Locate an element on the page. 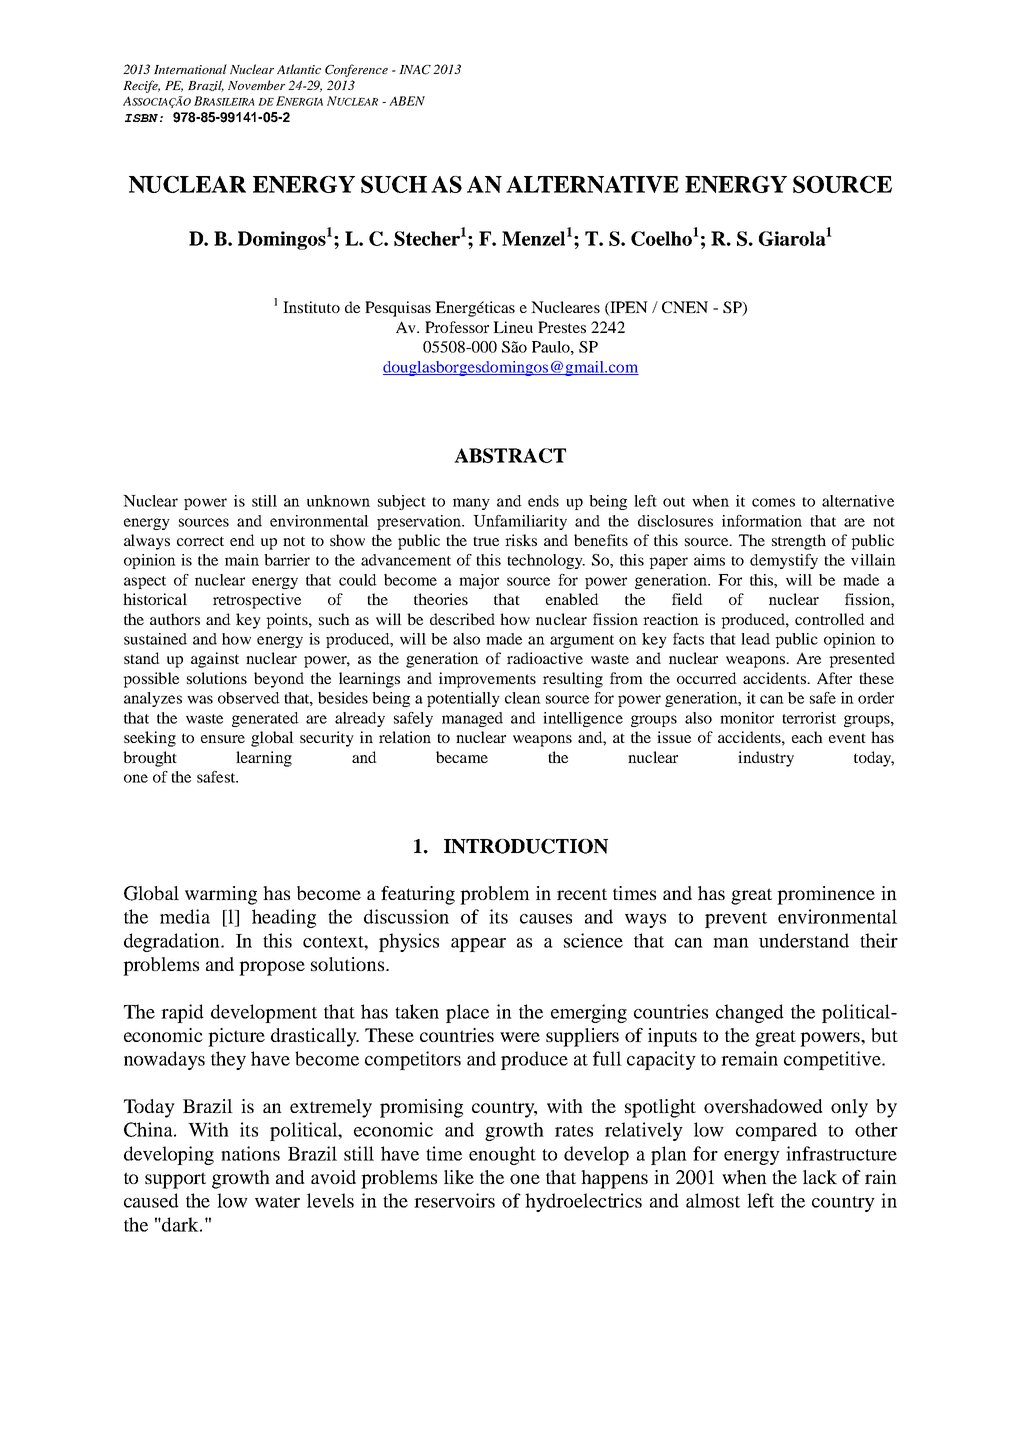 The image size is (1021, 1444). November is located at coordinates (256, 85).
